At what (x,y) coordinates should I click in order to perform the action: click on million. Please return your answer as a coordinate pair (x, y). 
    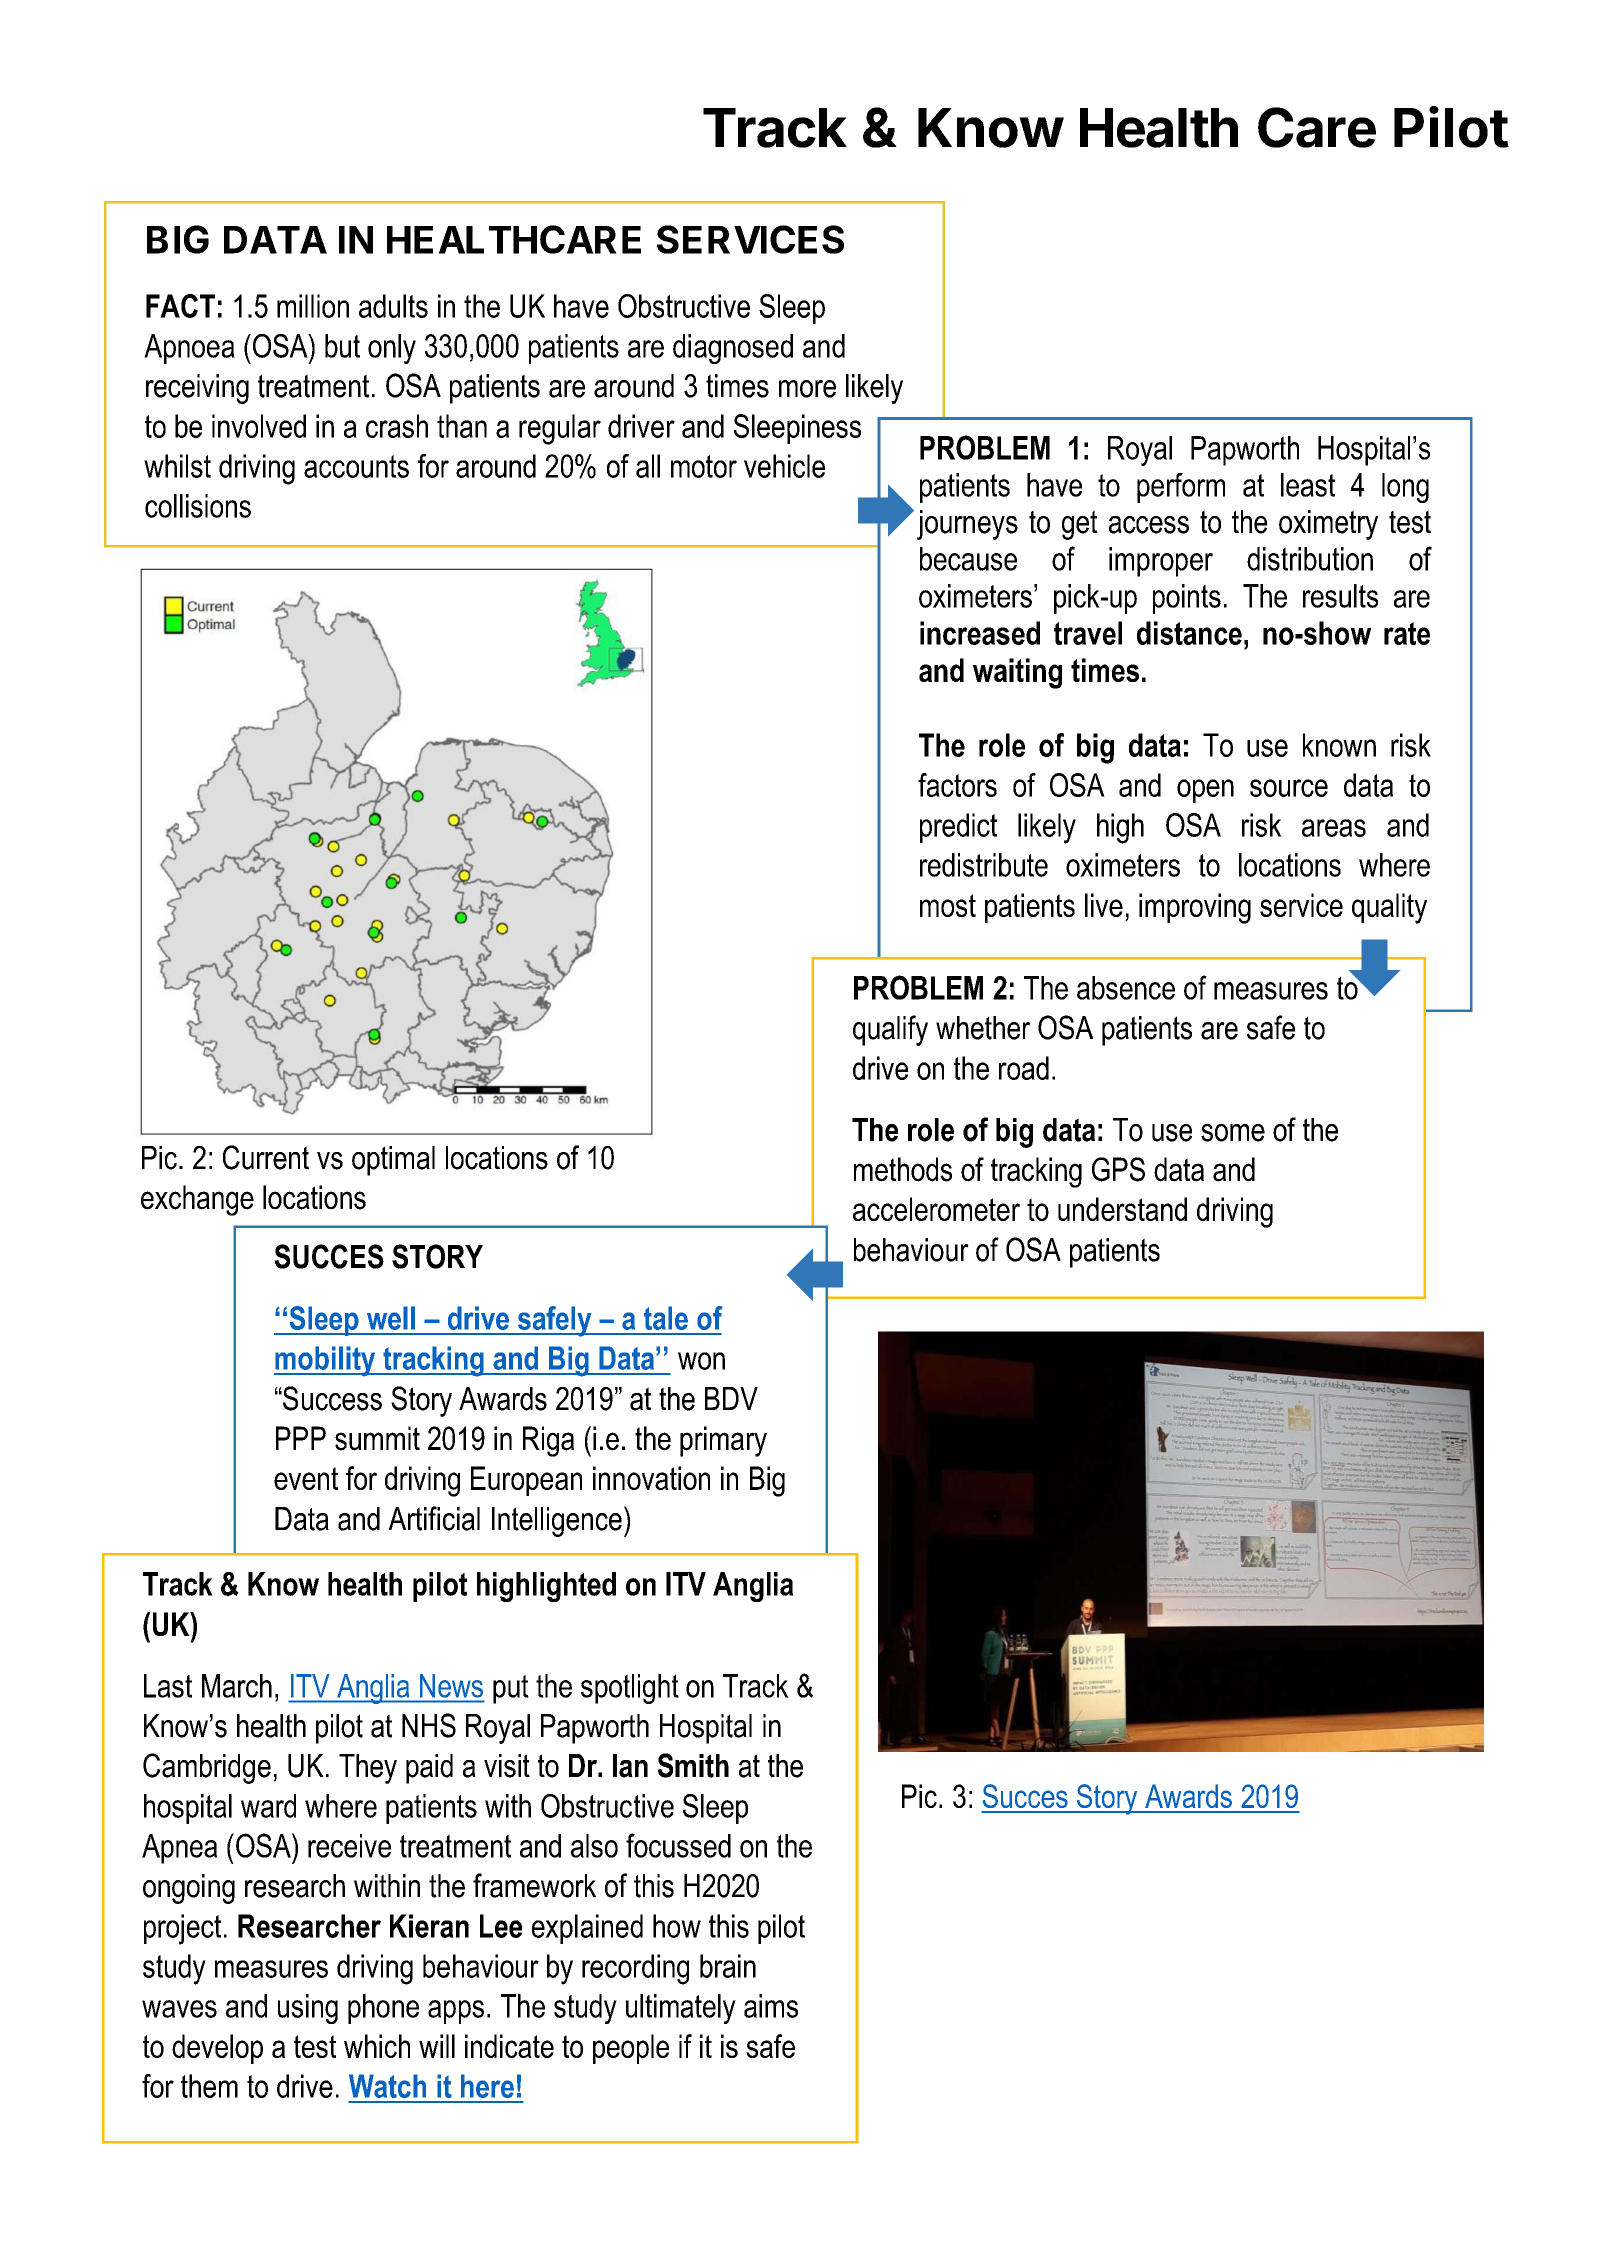
    Looking at the image, I should click on (313, 306).
